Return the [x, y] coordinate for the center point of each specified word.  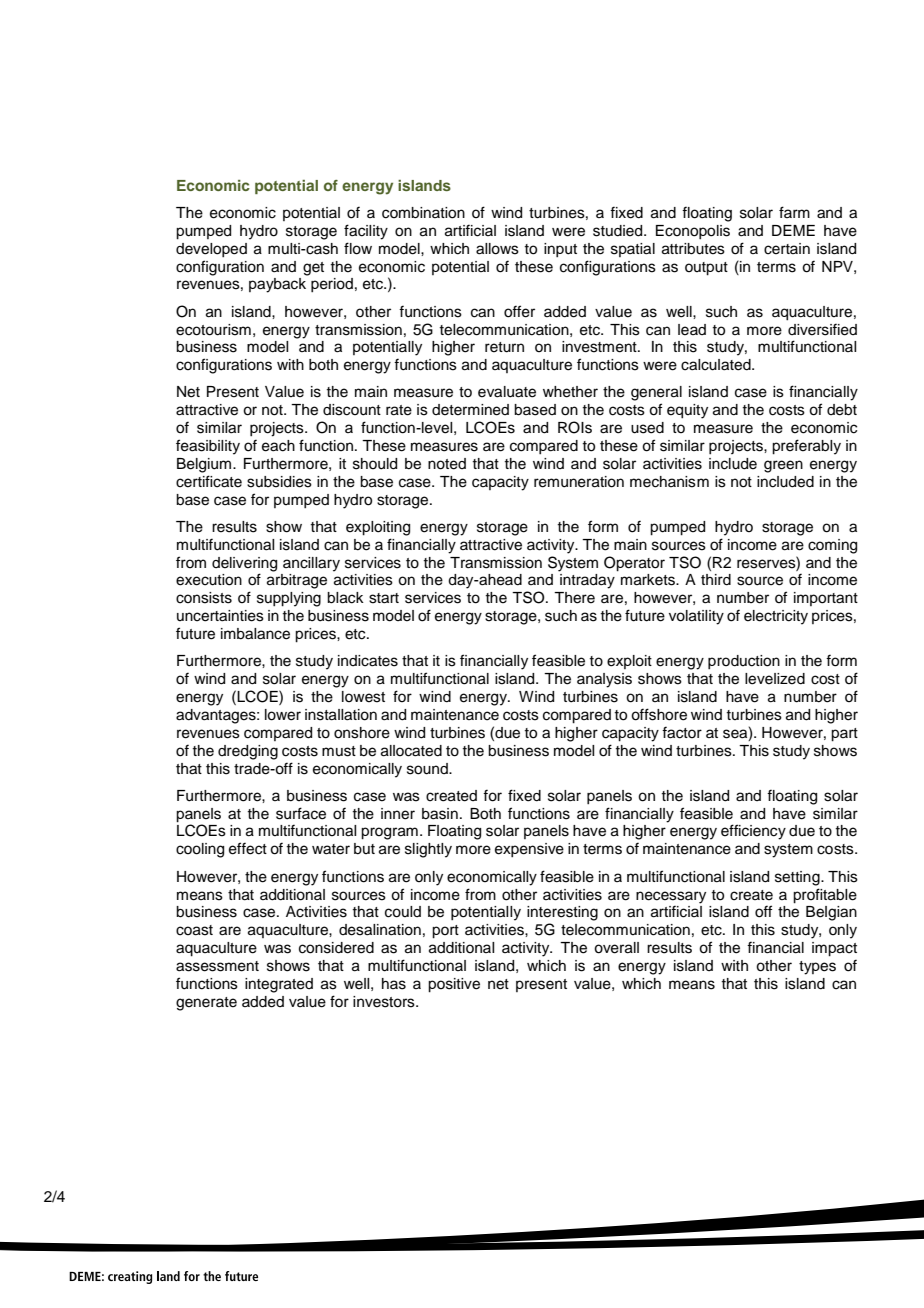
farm [794, 212]
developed [211, 250]
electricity [776, 617]
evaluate [507, 392]
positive [454, 985]
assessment [217, 966]
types [817, 968]
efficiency [753, 832]
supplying [289, 599]
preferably [806, 447]
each [278, 446]
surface [301, 813]
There [574, 598]
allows [497, 249]
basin [440, 814]
